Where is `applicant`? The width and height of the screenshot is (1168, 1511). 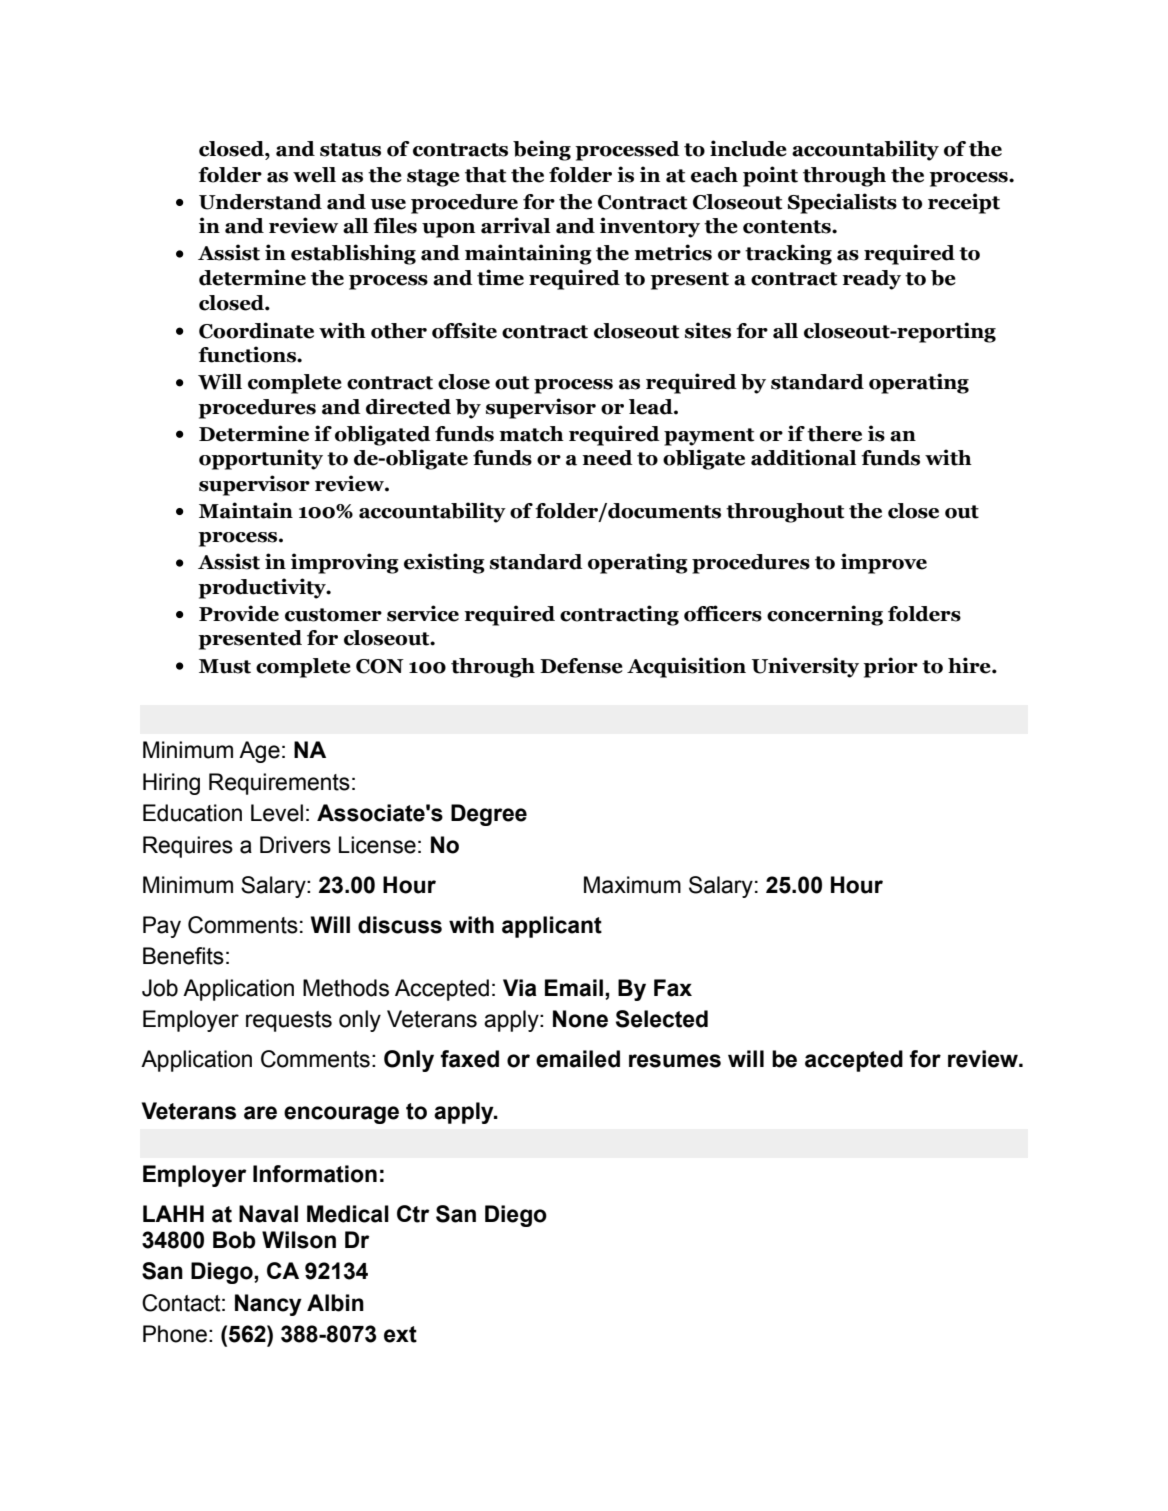
applicant is located at coordinates (552, 927).
